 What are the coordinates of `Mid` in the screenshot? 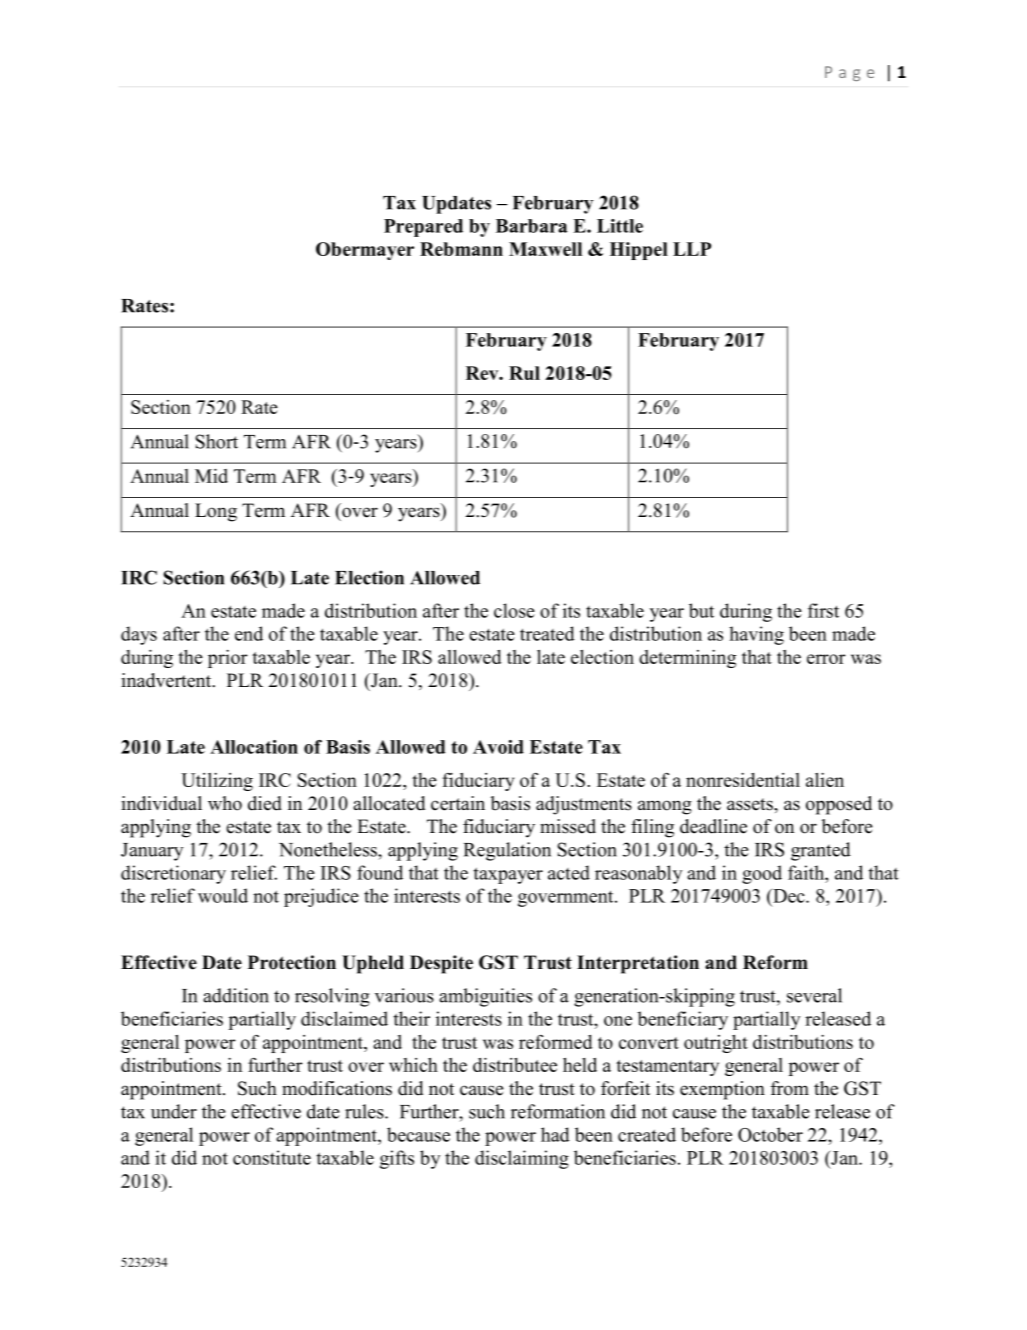 It's located at (211, 476).
